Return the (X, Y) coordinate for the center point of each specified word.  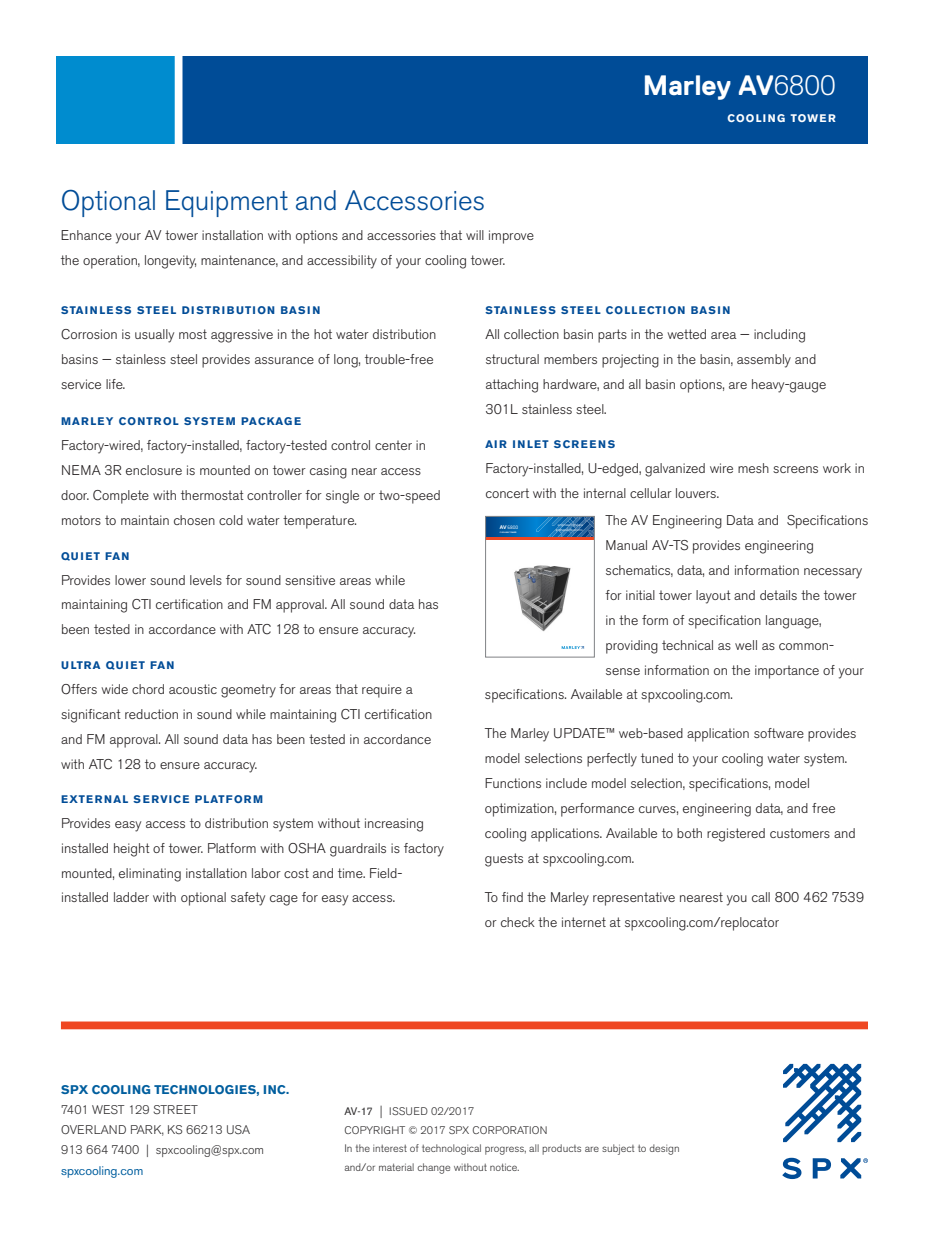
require (382, 691)
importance (787, 672)
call (761, 897)
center (393, 445)
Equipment (227, 203)
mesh (753, 468)
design (664, 1149)
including (779, 336)
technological (451, 1149)
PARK (147, 1130)
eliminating (150, 875)
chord (148, 689)
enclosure (154, 470)
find (512, 897)
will (475, 235)
